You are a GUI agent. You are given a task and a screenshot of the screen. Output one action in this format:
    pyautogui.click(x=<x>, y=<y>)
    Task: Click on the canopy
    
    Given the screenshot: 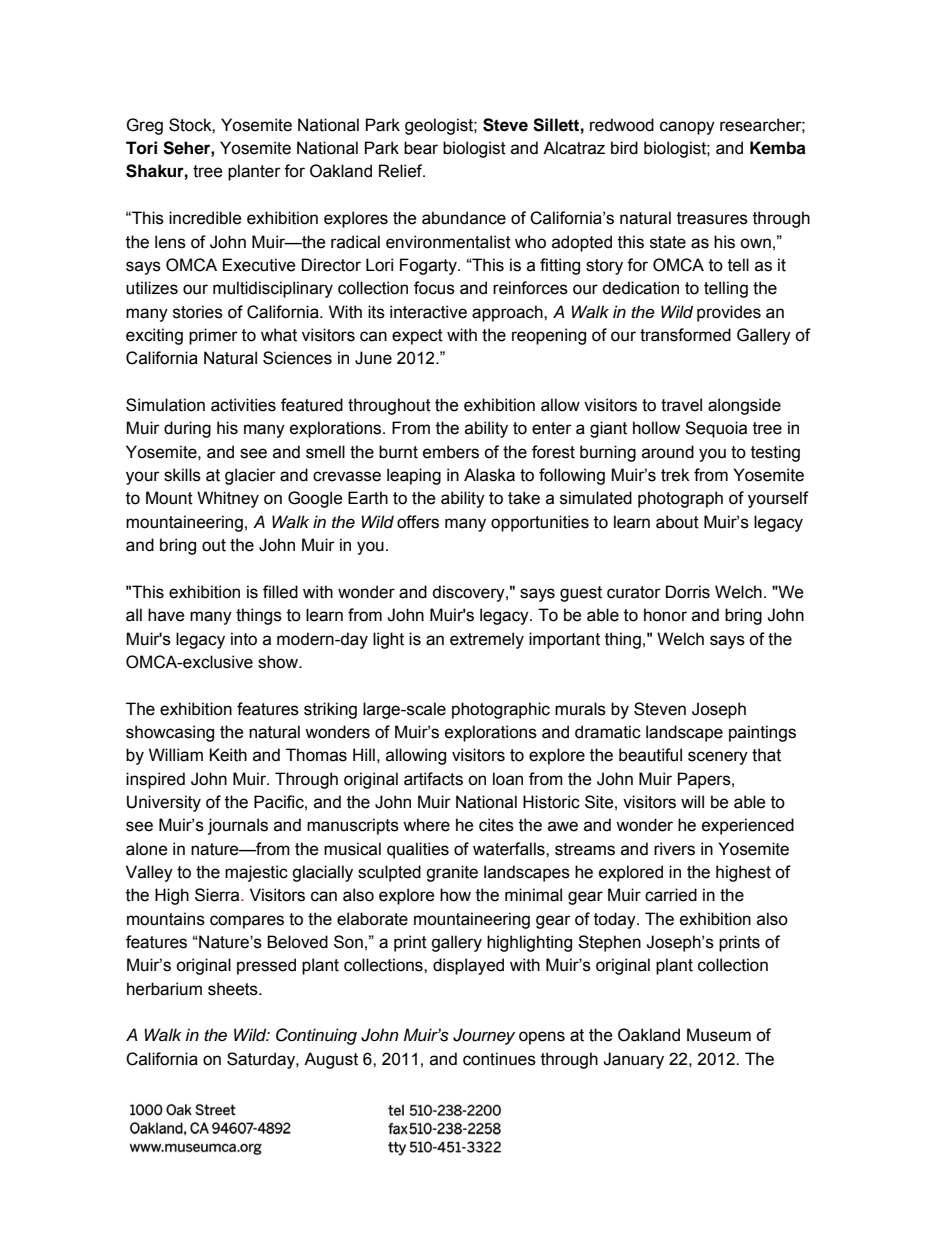 What is the action you would take?
    pyautogui.click(x=687, y=128)
